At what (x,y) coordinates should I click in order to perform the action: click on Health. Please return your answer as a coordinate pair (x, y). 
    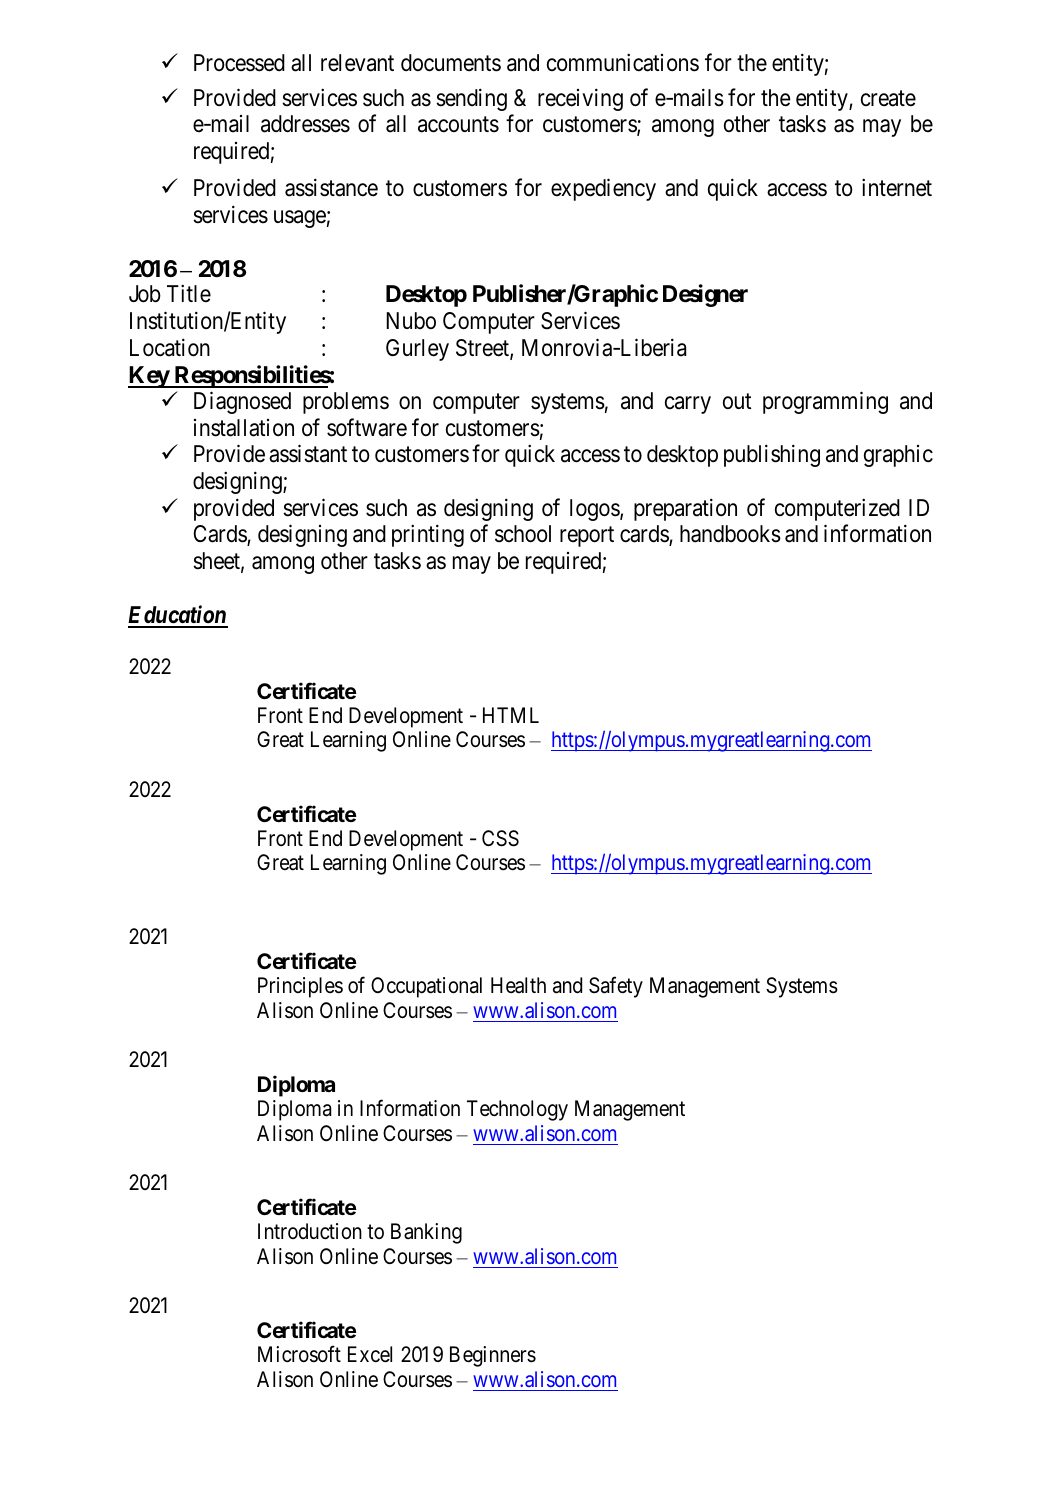
    Looking at the image, I should click on (518, 985).
